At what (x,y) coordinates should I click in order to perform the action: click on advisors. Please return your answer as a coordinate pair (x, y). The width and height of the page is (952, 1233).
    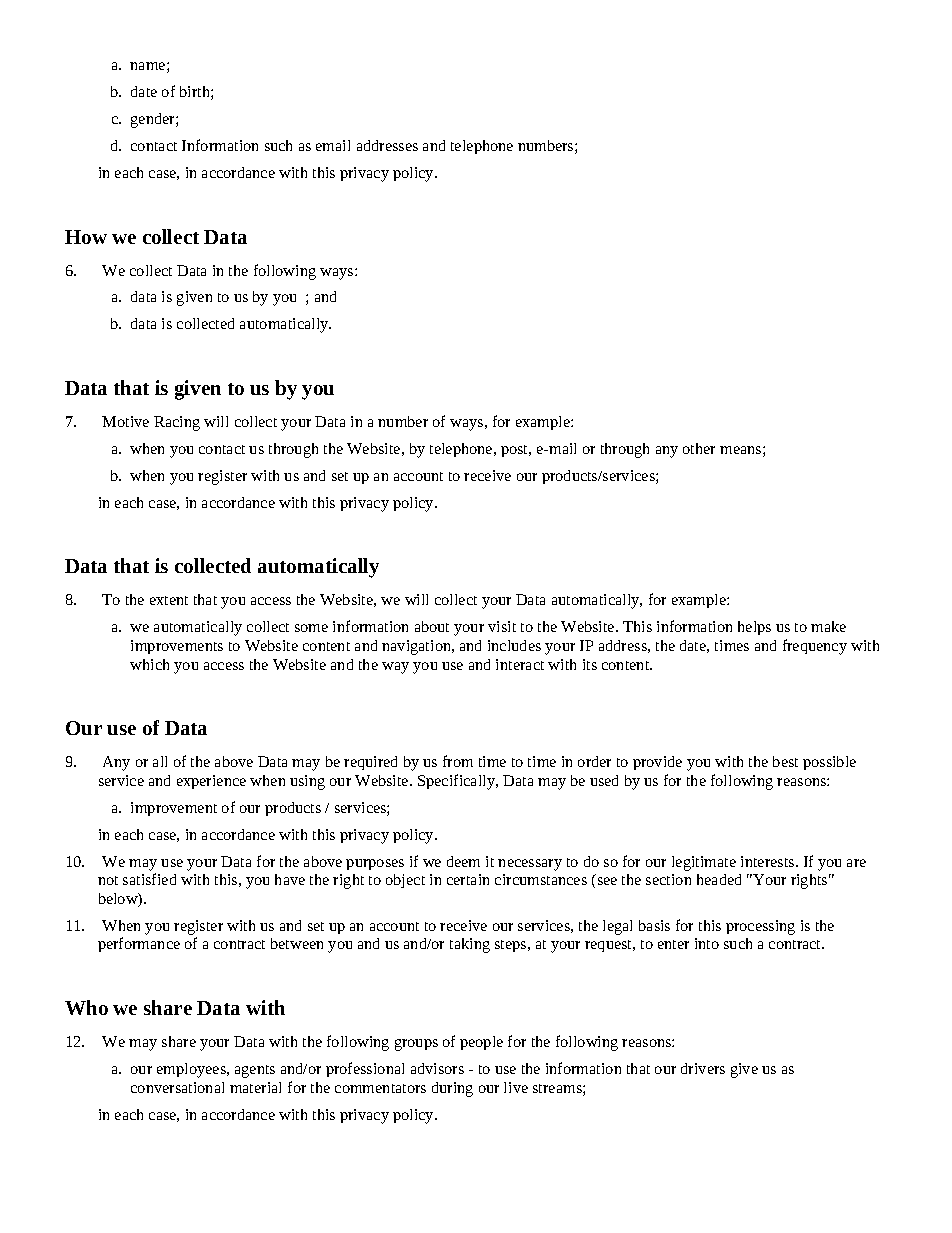
    Looking at the image, I should click on (437, 1068).
